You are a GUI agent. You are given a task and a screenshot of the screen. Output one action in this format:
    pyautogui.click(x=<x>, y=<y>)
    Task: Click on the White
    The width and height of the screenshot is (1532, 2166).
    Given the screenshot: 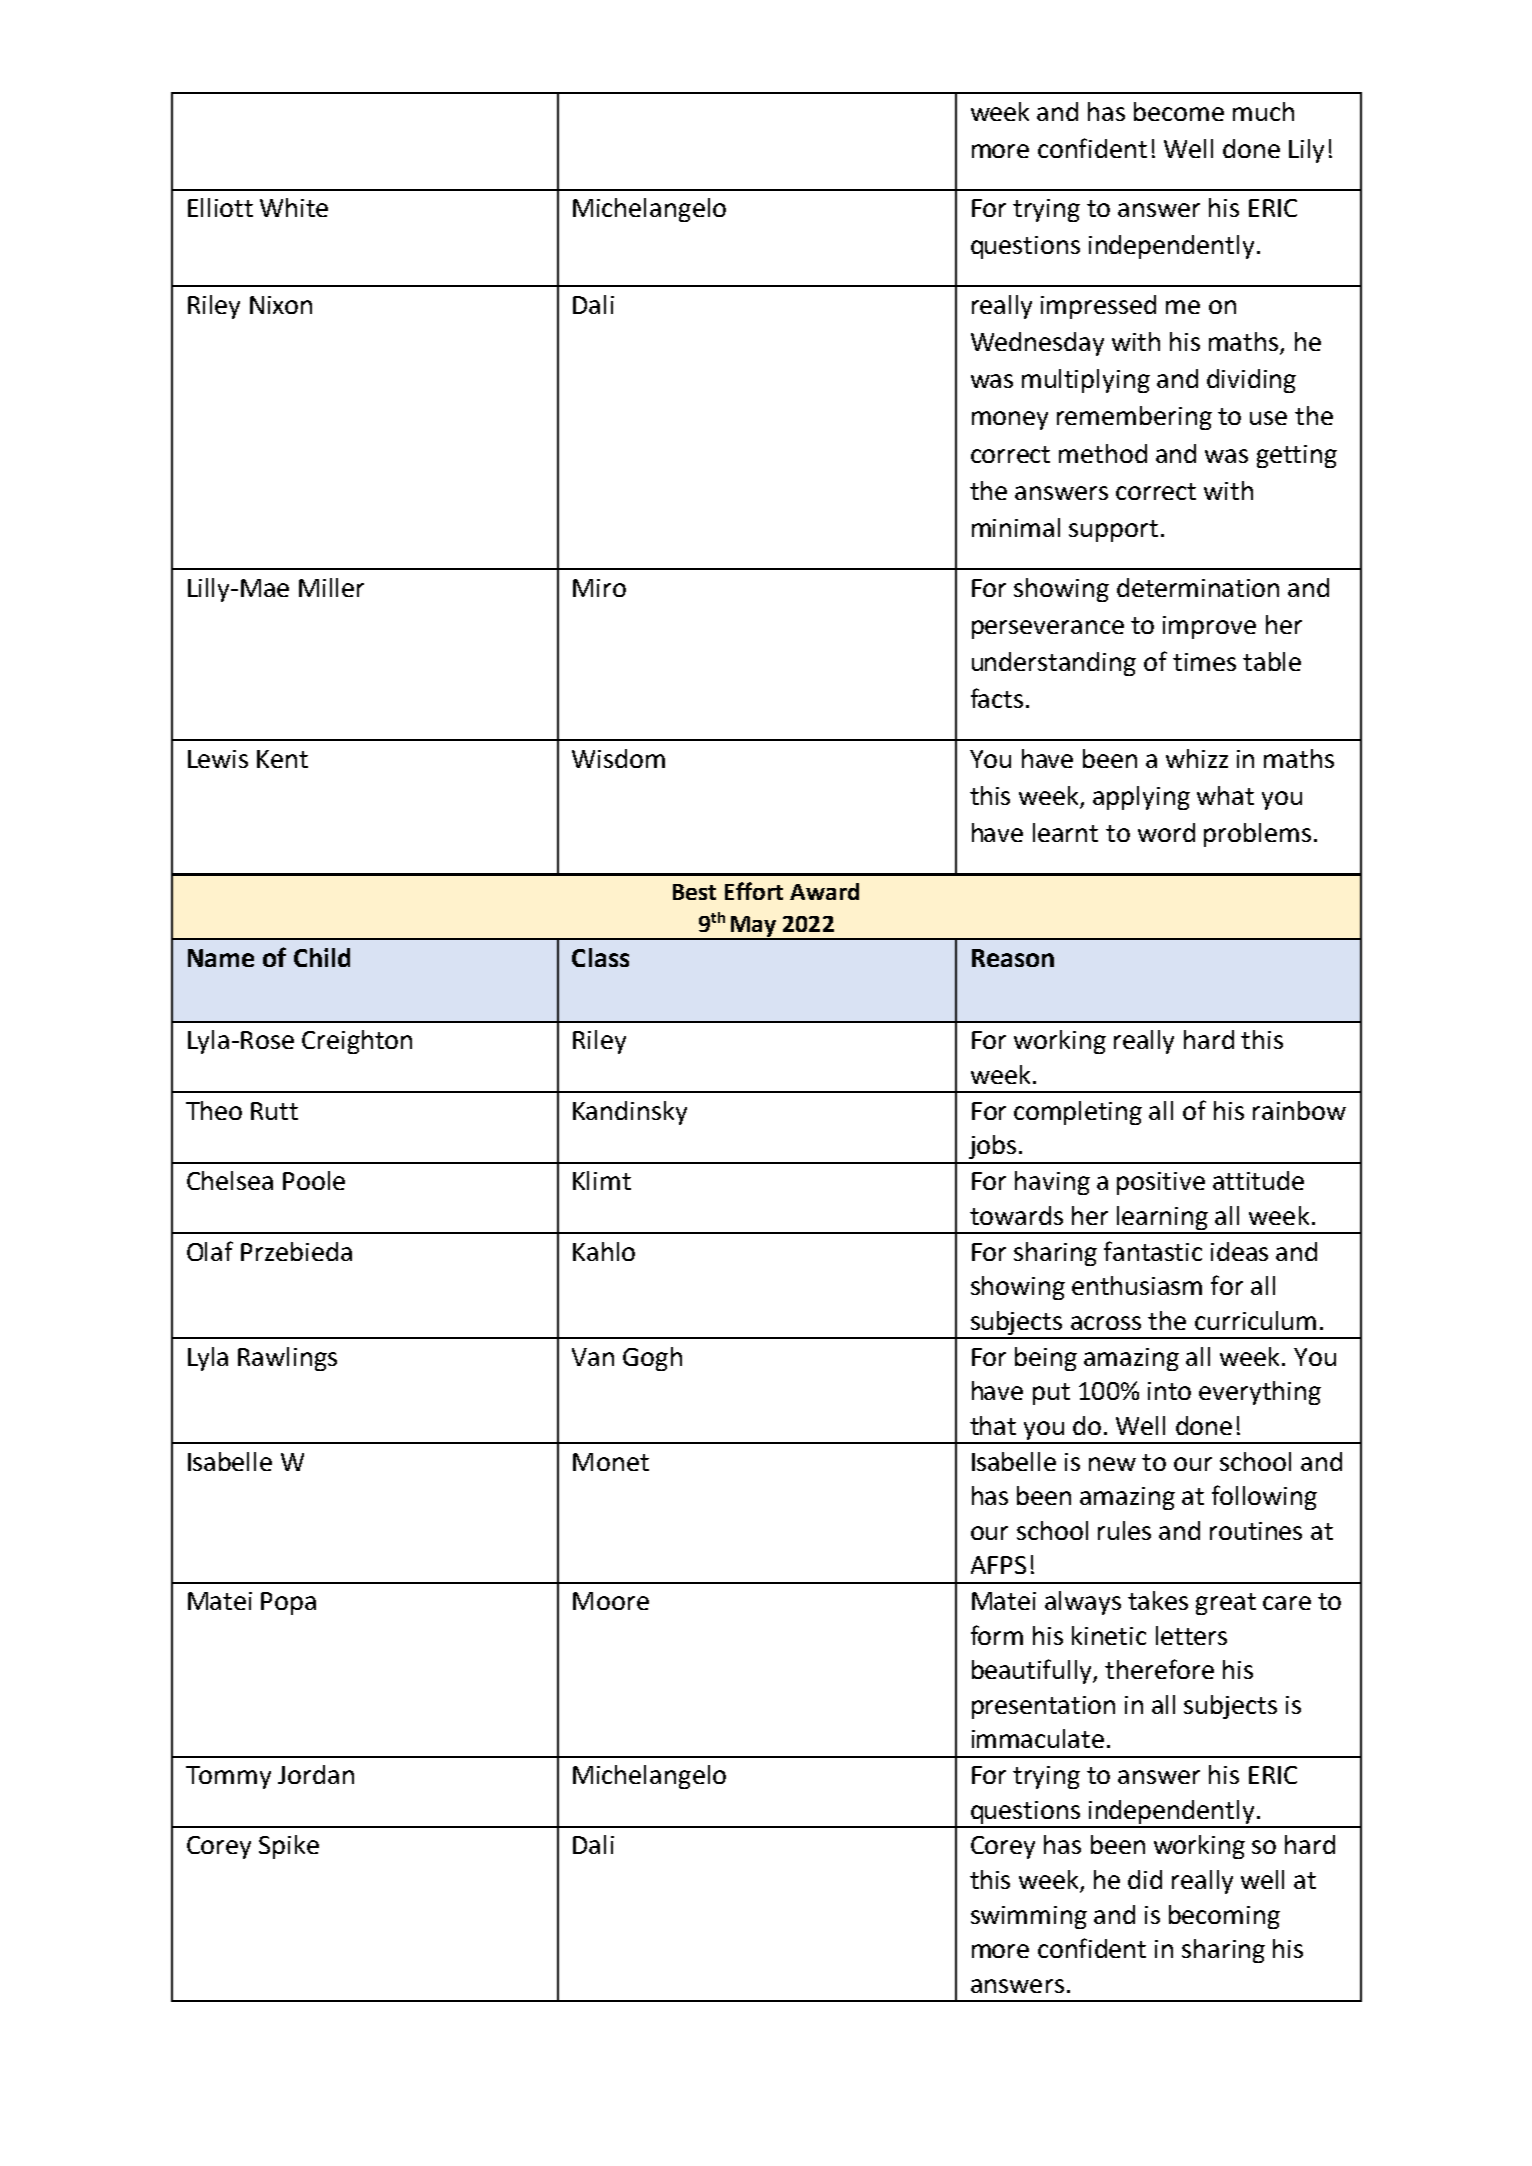 What is the action you would take?
    pyautogui.click(x=294, y=207)
